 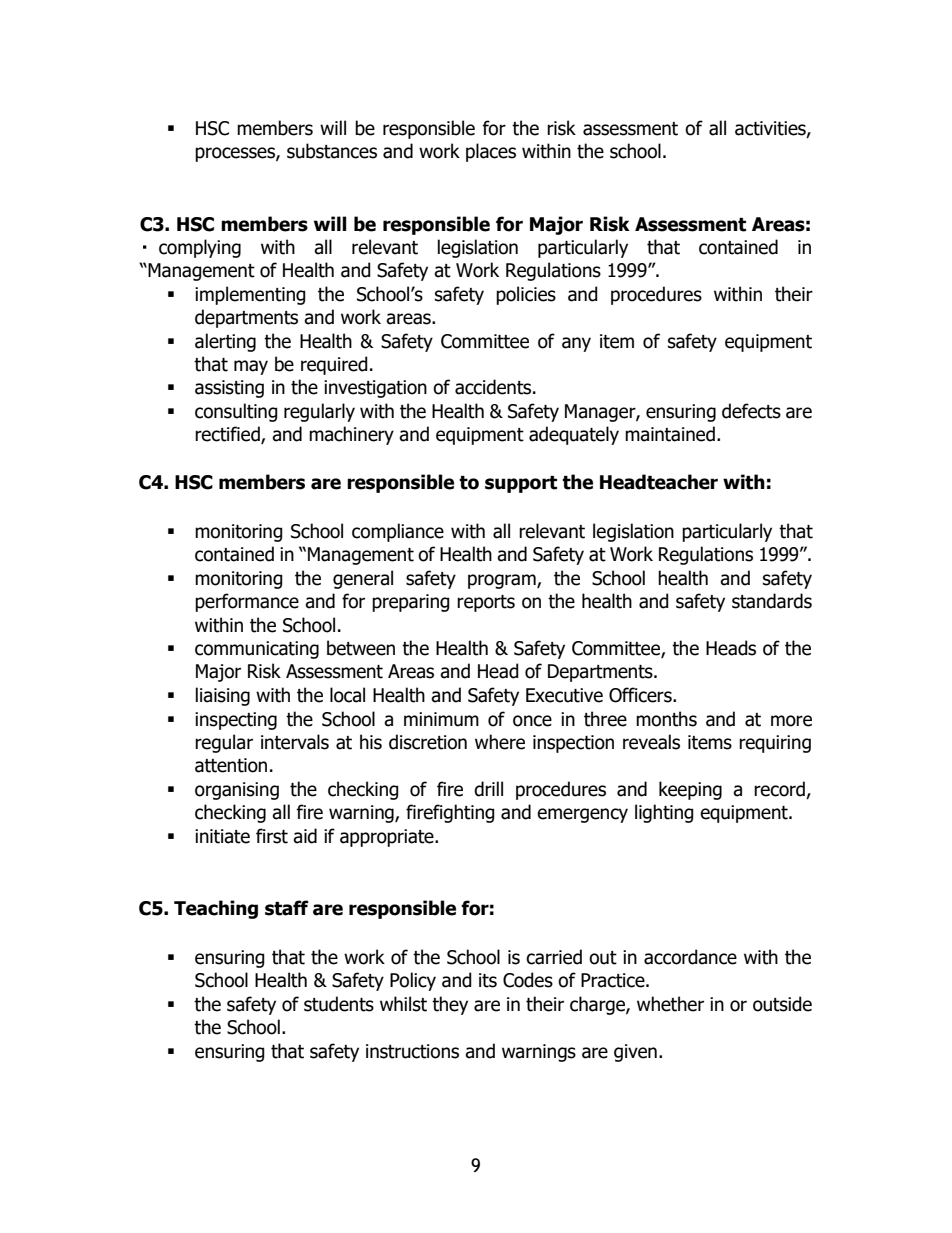 I want to click on students, so click(x=339, y=1004).
